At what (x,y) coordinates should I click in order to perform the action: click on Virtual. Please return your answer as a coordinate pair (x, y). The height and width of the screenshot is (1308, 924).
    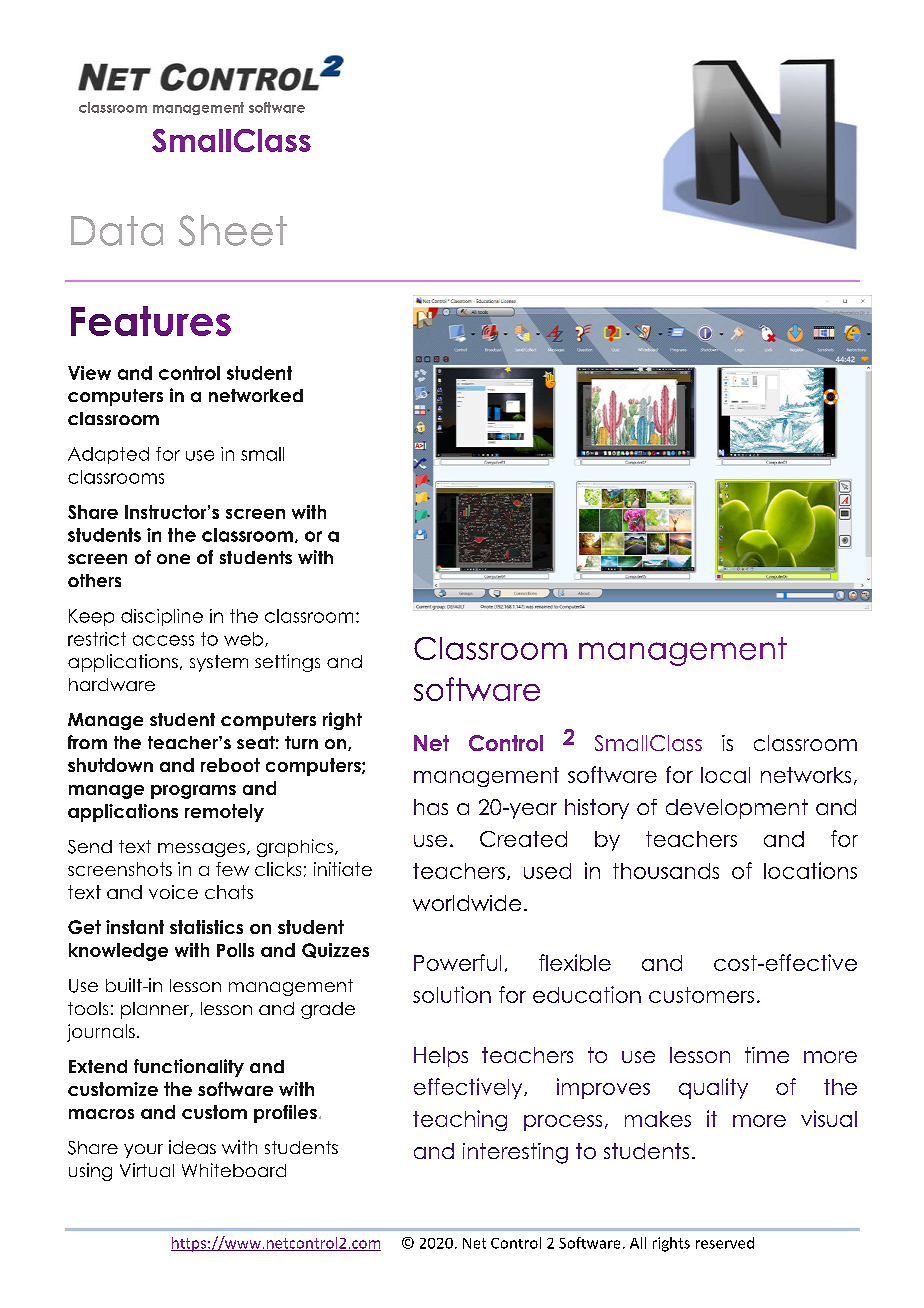
    Looking at the image, I should click on (147, 1170).
